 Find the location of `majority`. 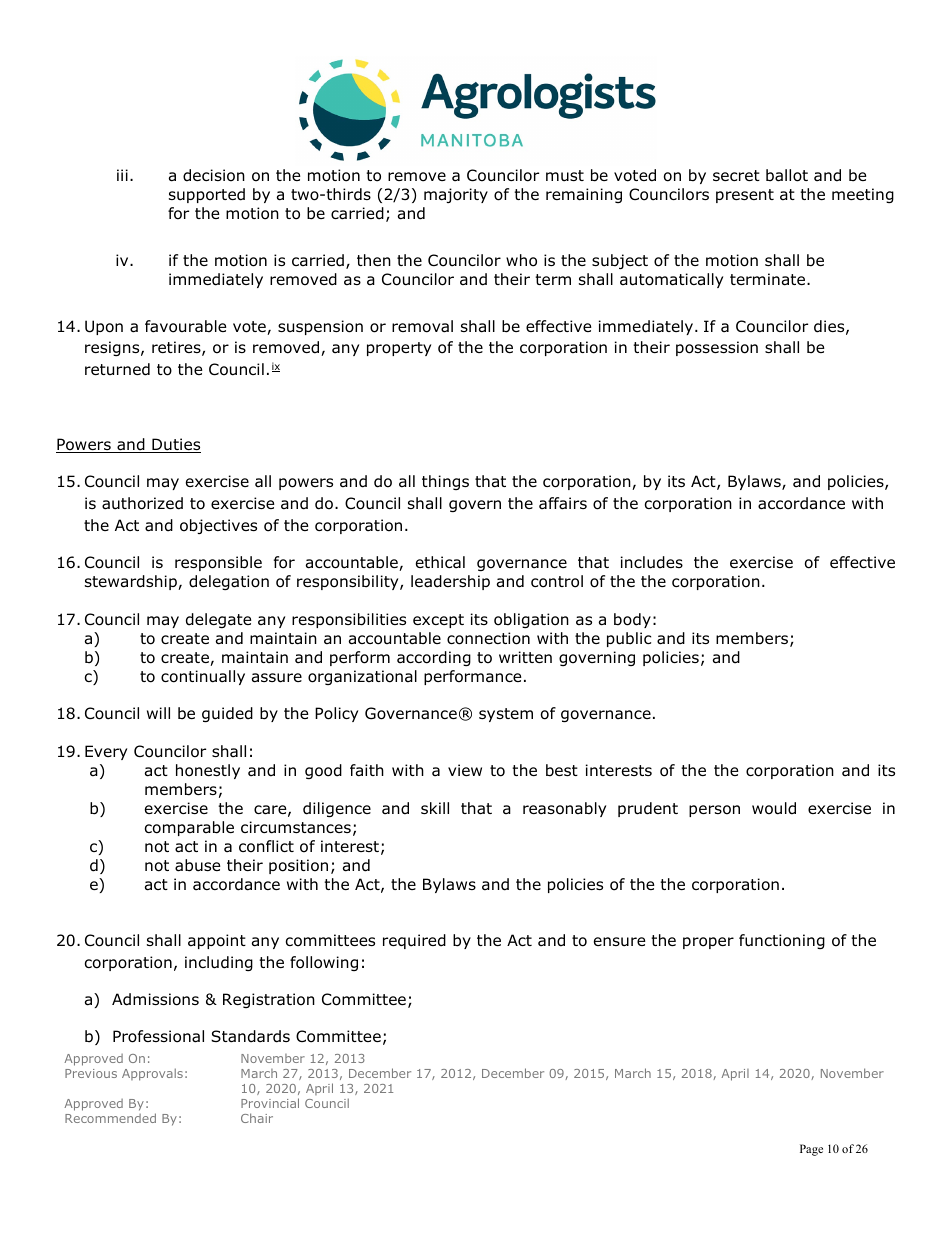

majority is located at coordinates (456, 195).
